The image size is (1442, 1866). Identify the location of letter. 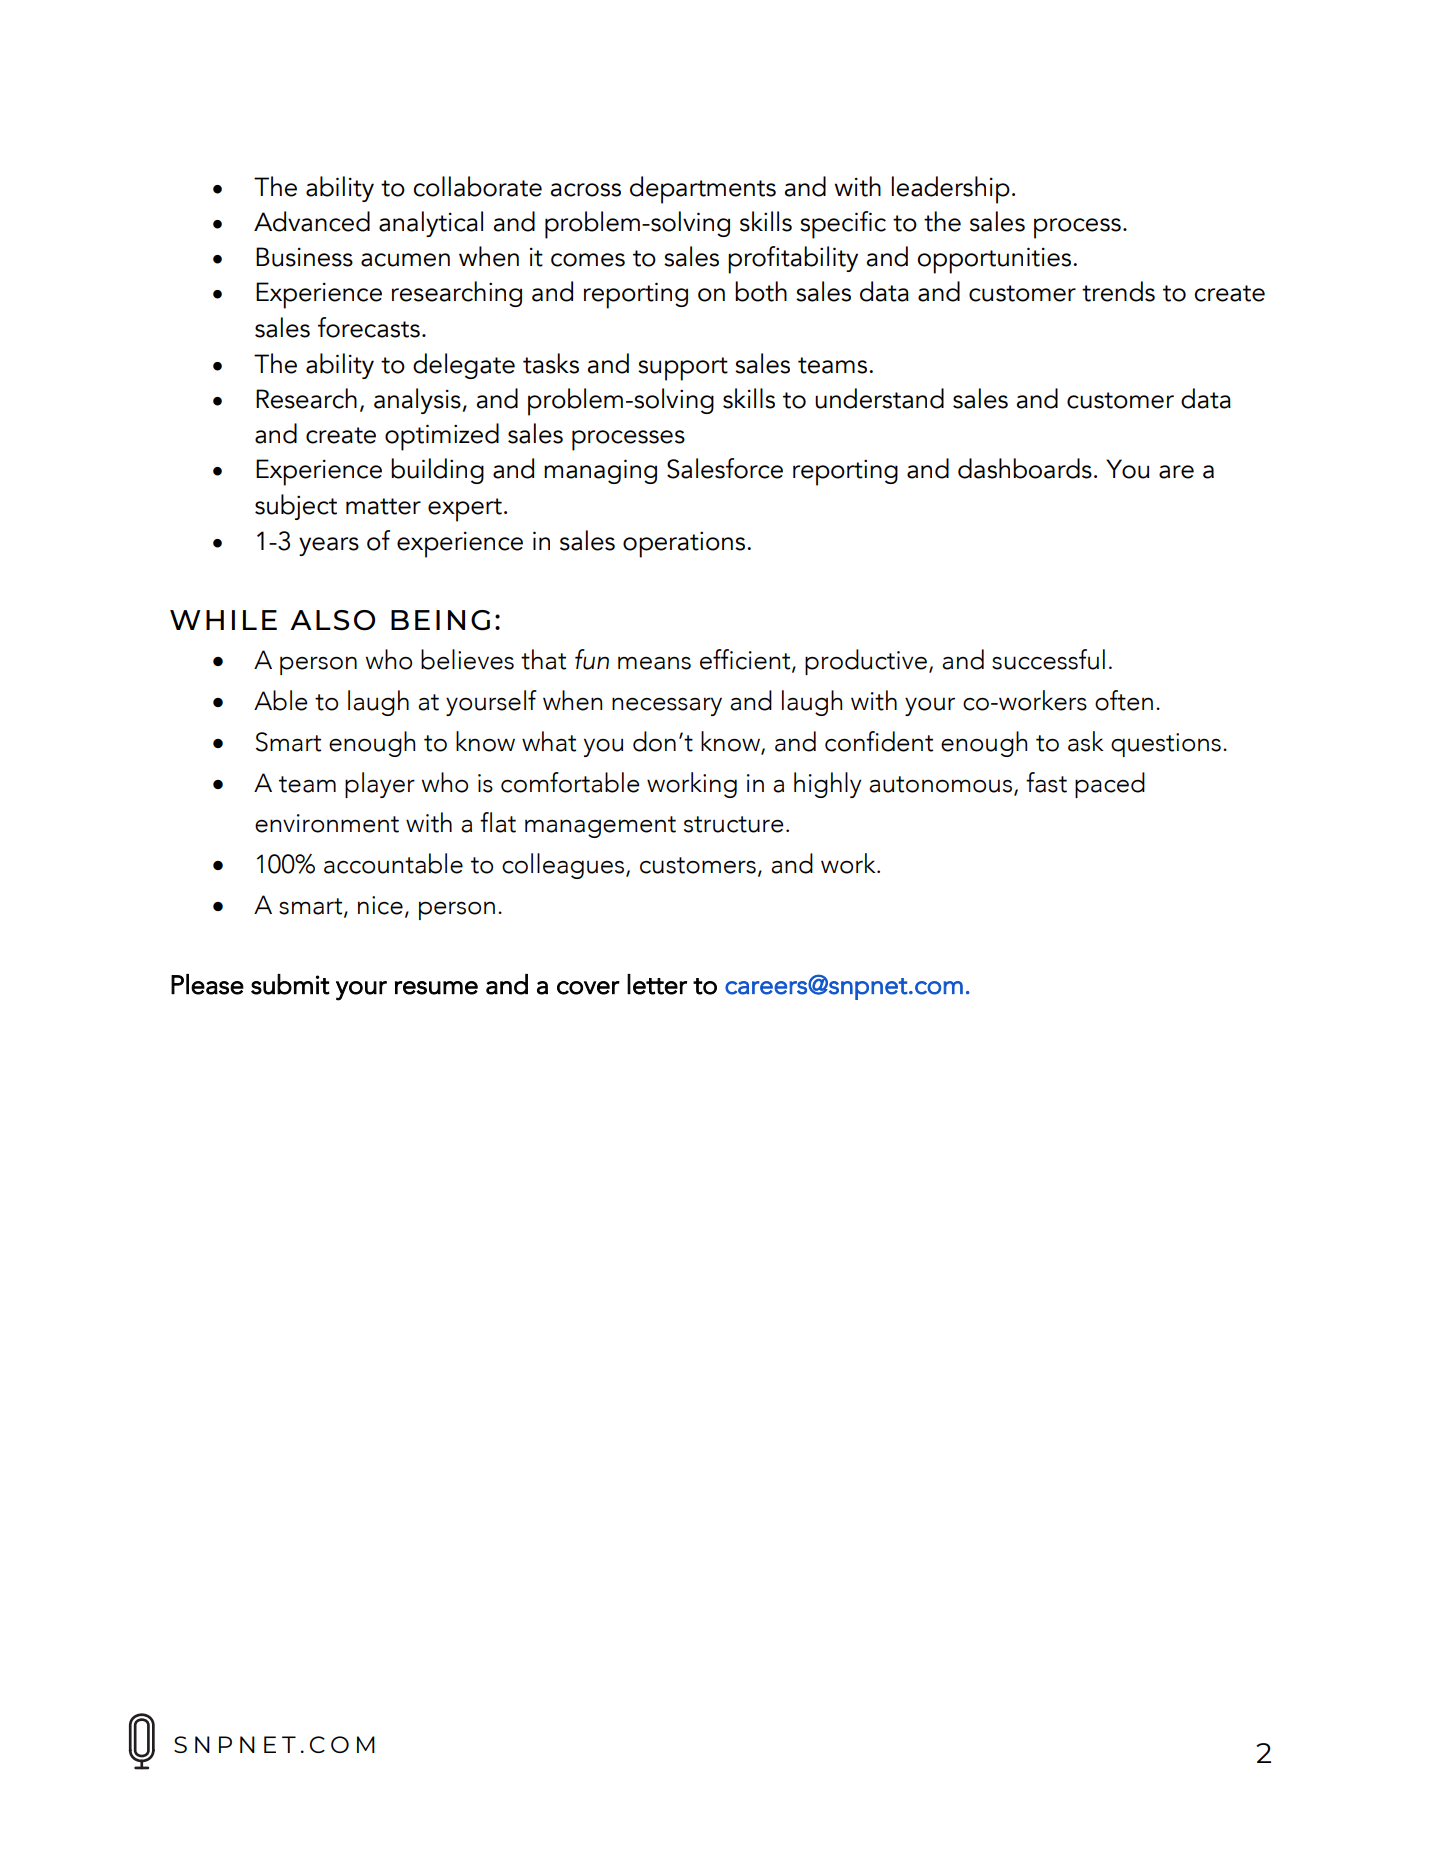
(657, 984).
